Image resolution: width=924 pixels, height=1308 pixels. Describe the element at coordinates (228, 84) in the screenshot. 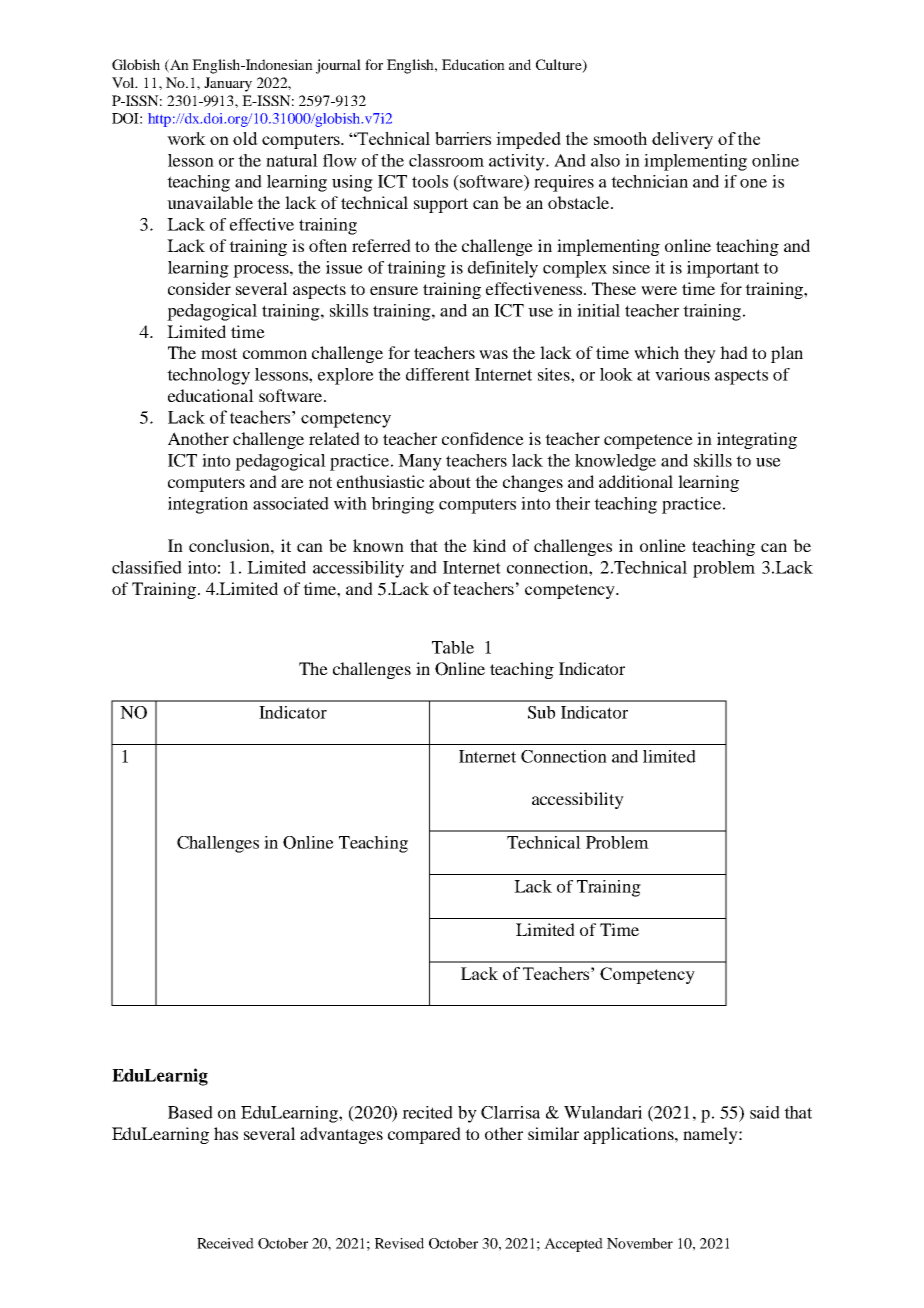

I see `January` at that location.
